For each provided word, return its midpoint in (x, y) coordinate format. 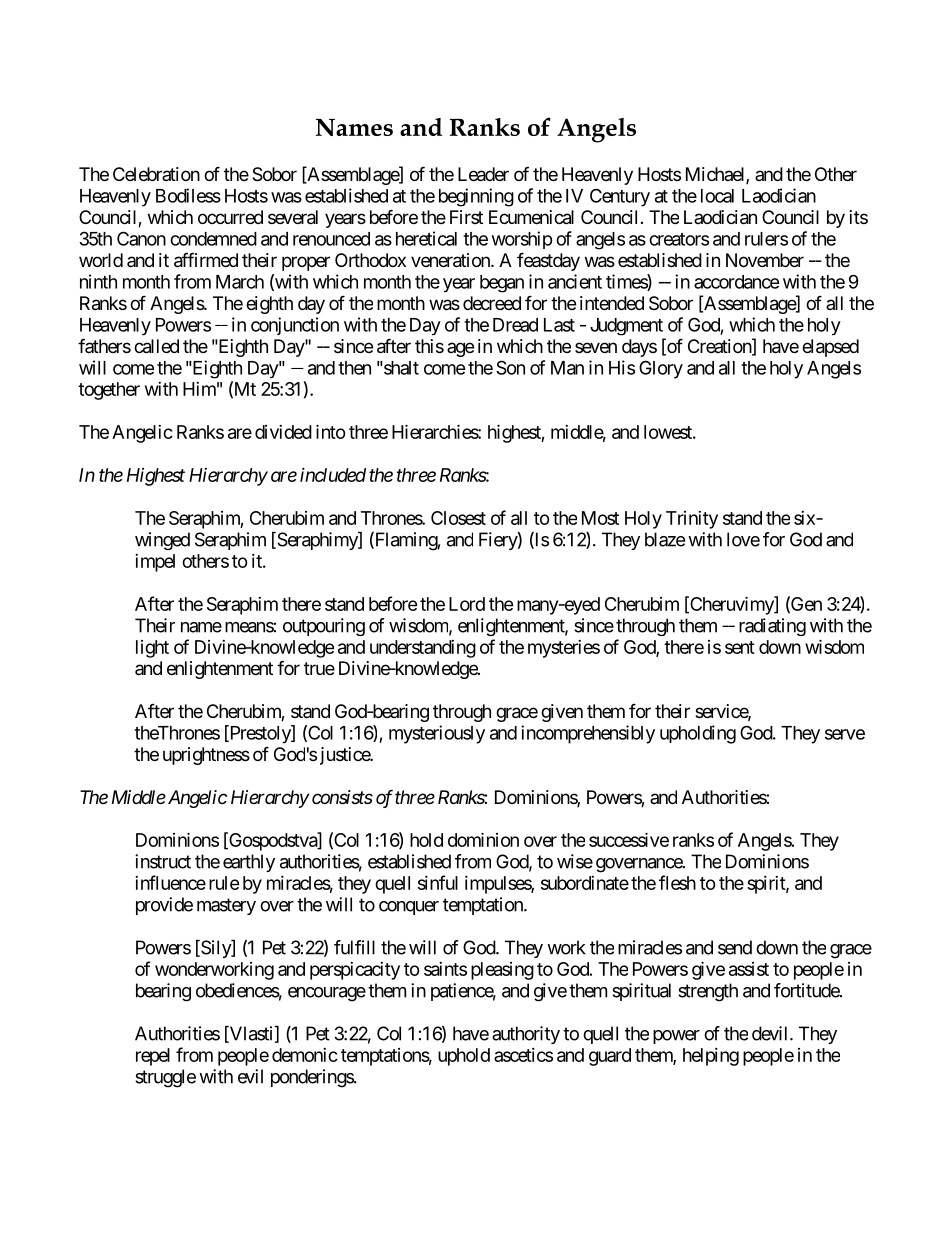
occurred (230, 217)
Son (510, 367)
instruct (163, 861)
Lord (467, 604)
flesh (677, 882)
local (717, 196)
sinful (438, 882)
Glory (661, 369)
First (466, 217)
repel (153, 1057)
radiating (772, 627)
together (109, 391)
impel (155, 563)
